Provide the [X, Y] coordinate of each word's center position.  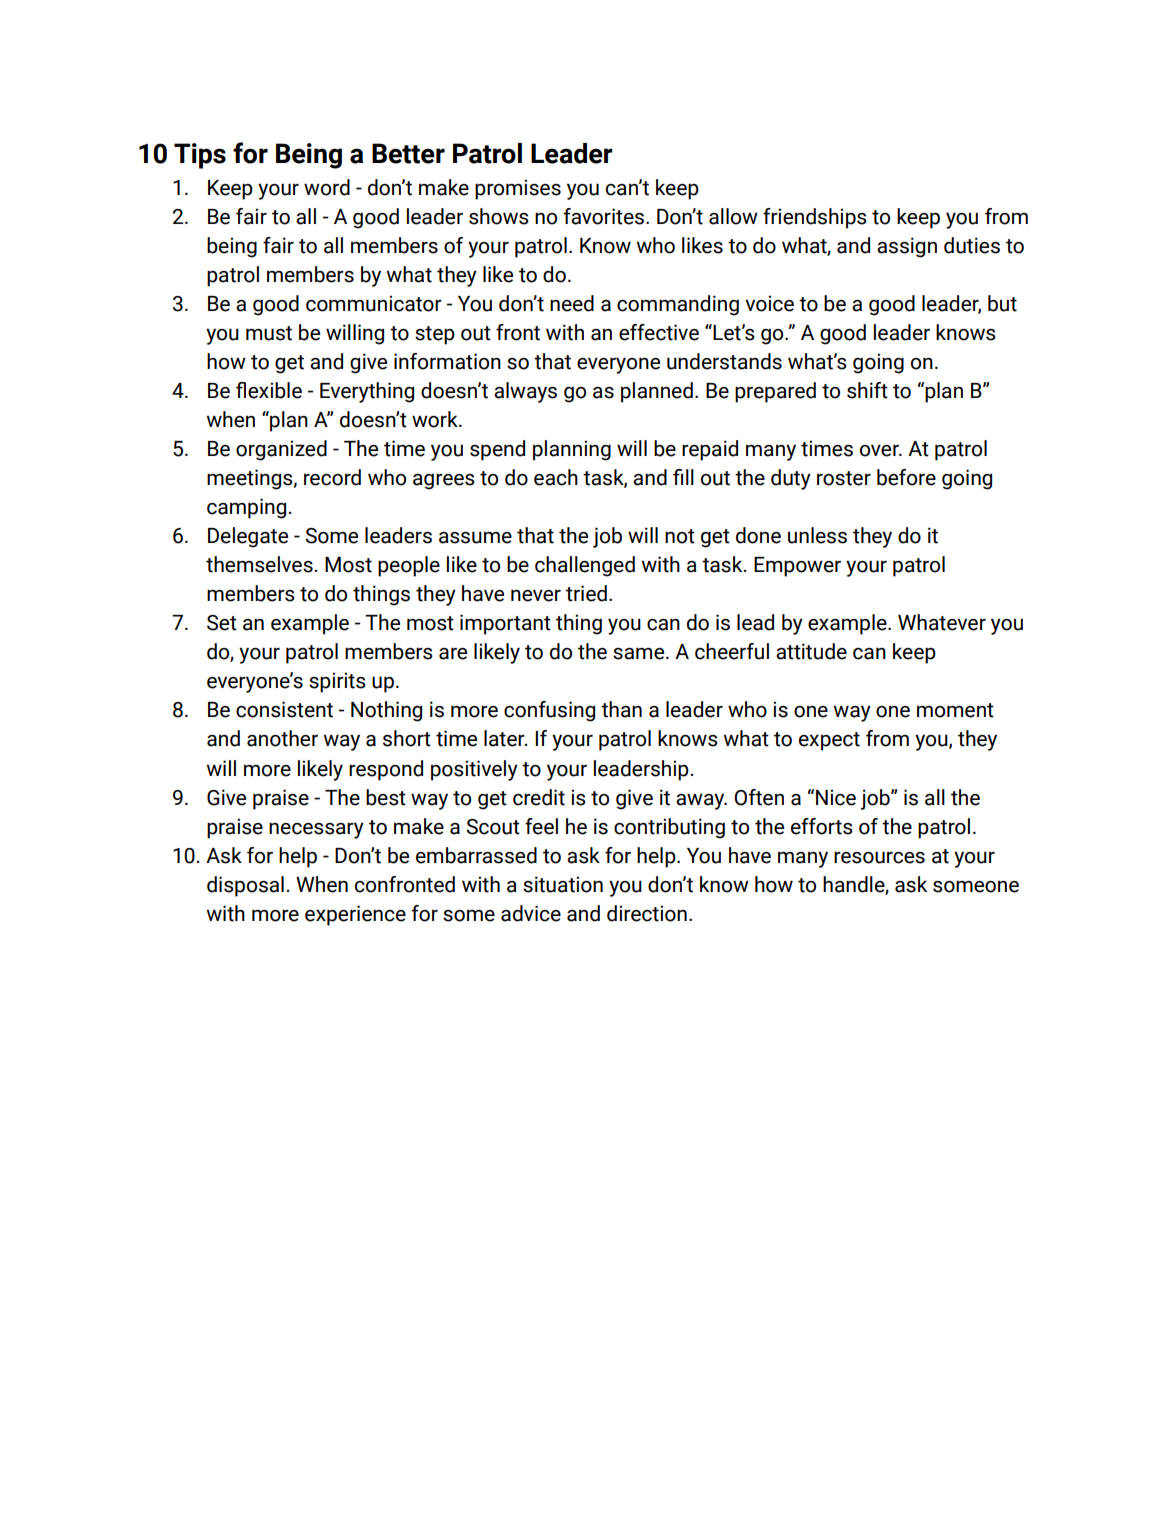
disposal [245, 886]
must [269, 333]
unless [817, 535]
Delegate [248, 537]
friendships [815, 218]
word [327, 187]
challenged [585, 566]
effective [659, 332]
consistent [284, 709]
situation [563, 884]
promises [518, 189]
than [621, 709]
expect [829, 741]
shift [867, 390]
